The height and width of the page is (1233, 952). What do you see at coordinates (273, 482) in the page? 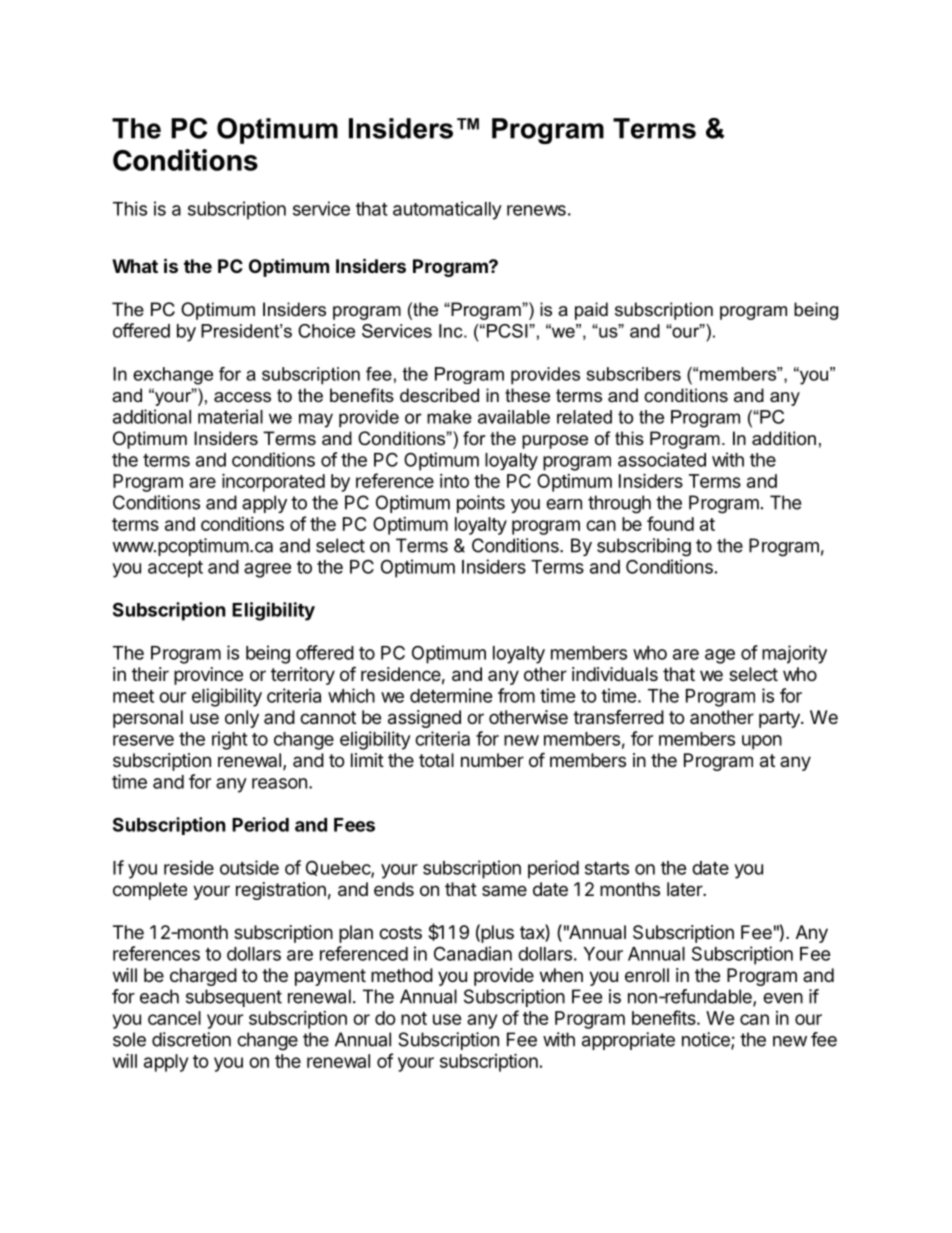
I see `incorporated` at bounding box center [273, 482].
